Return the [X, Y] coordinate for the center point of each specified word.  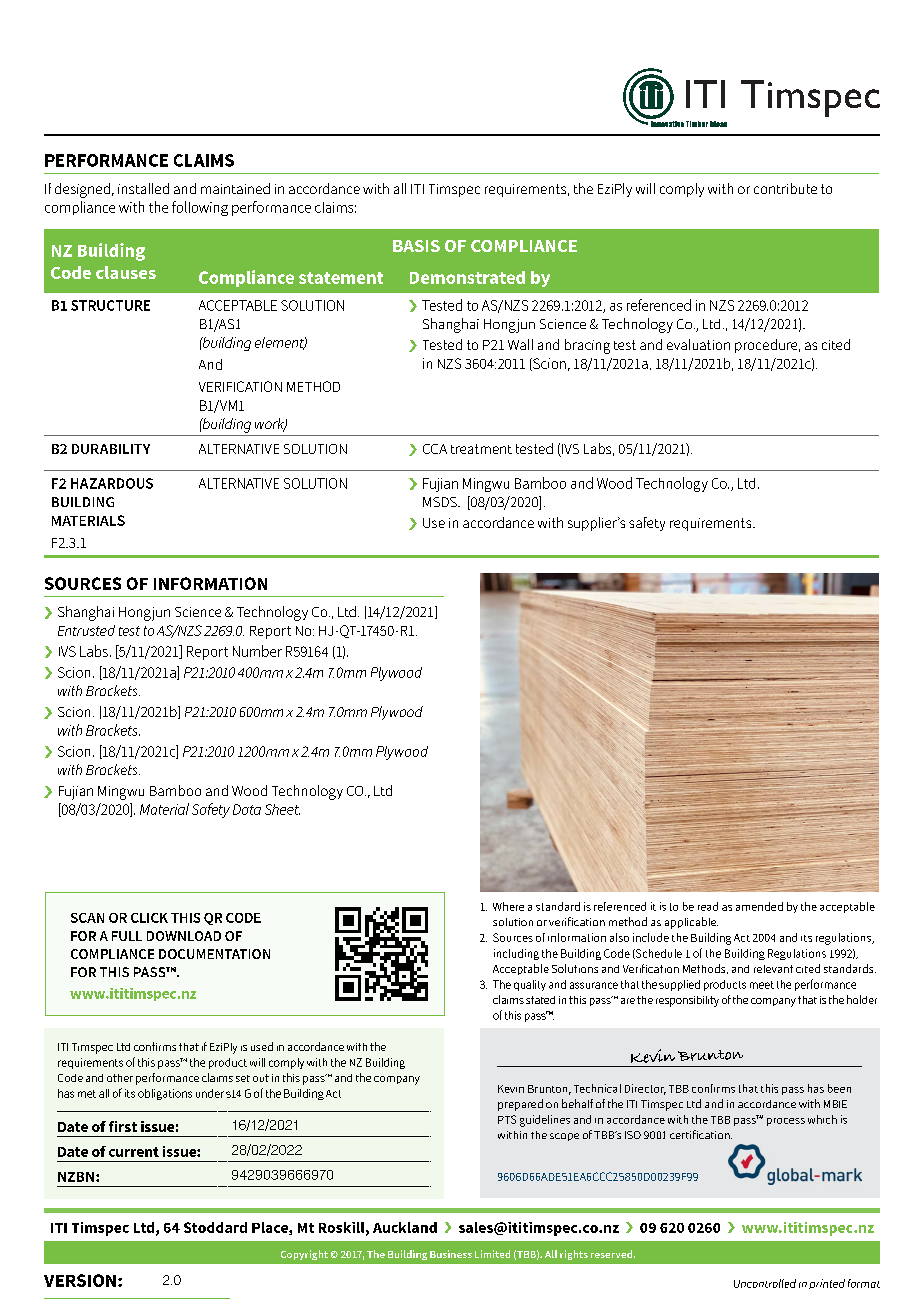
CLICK [149, 918]
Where [508, 906]
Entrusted [86, 630]
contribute [785, 188]
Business [451, 1254]
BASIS [416, 246]
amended [759, 906]
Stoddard [215, 1227]
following [200, 208]
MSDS [441, 502]
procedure [767, 346]
